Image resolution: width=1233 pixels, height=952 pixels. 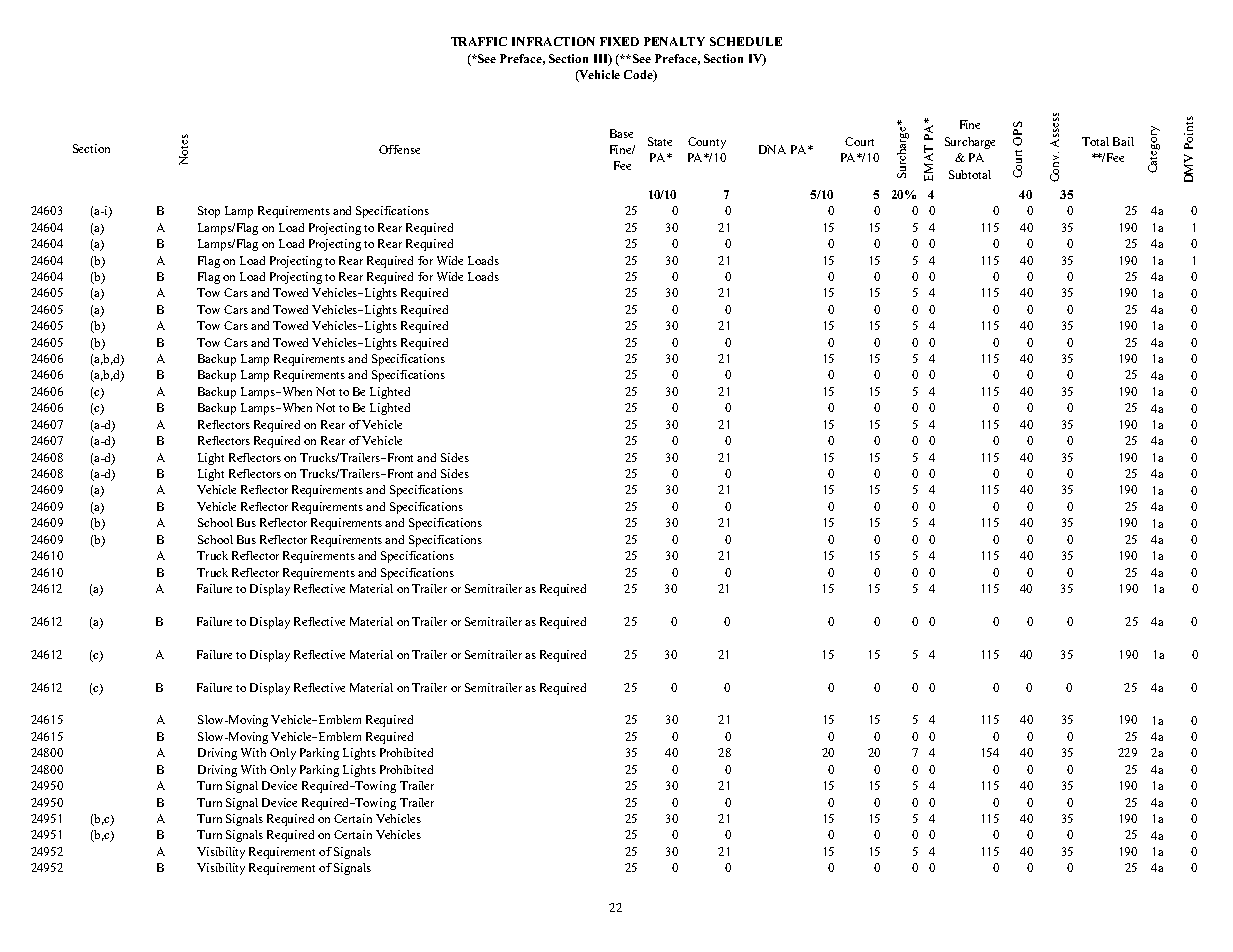 What do you see at coordinates (674, 41) in the document?
I see `PENALTY` at bounding box center [674, 41].
